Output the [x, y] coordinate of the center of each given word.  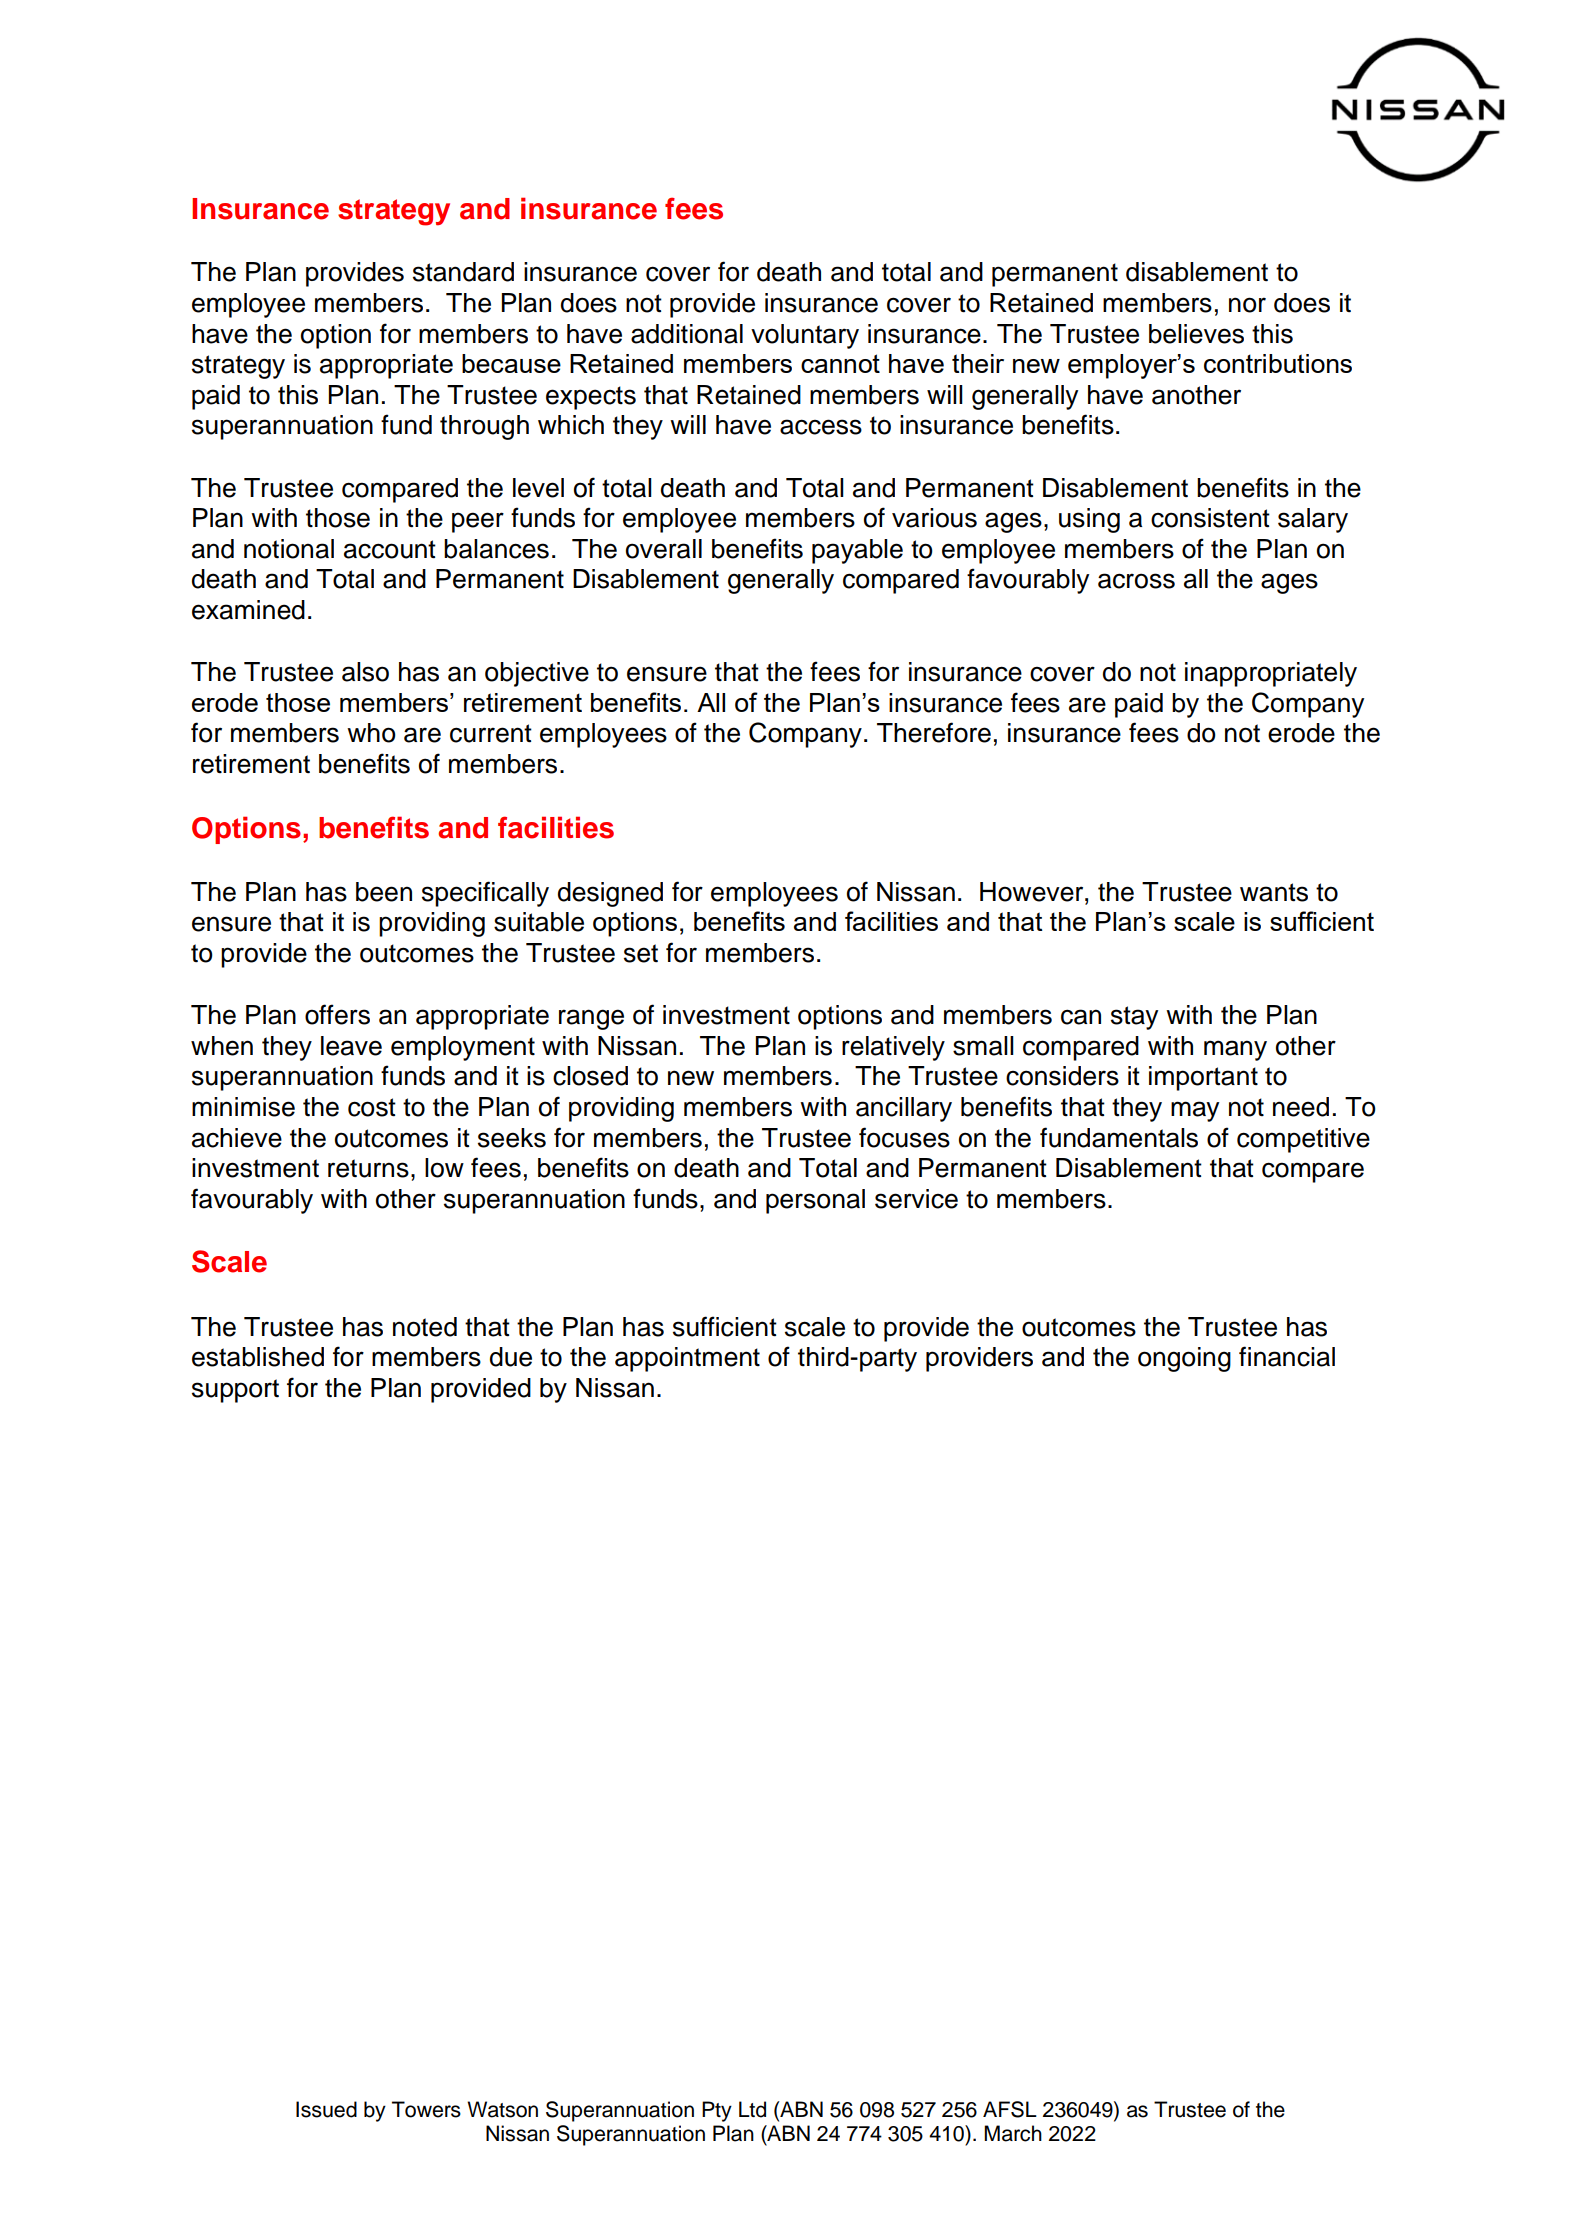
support [235, 1391]
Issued [326, 2109]
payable [857, 551]
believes [1196, 334]
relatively [893, 1048]
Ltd [752, 2109]
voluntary [805, 336]
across [1136, 581]
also [365, 672]
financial [1287, 1356]
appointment [687, 1359]
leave [351, 1046]
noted [425, 1327]
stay [1134, 1018]
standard [463, 272]
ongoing [1184, 1359]
